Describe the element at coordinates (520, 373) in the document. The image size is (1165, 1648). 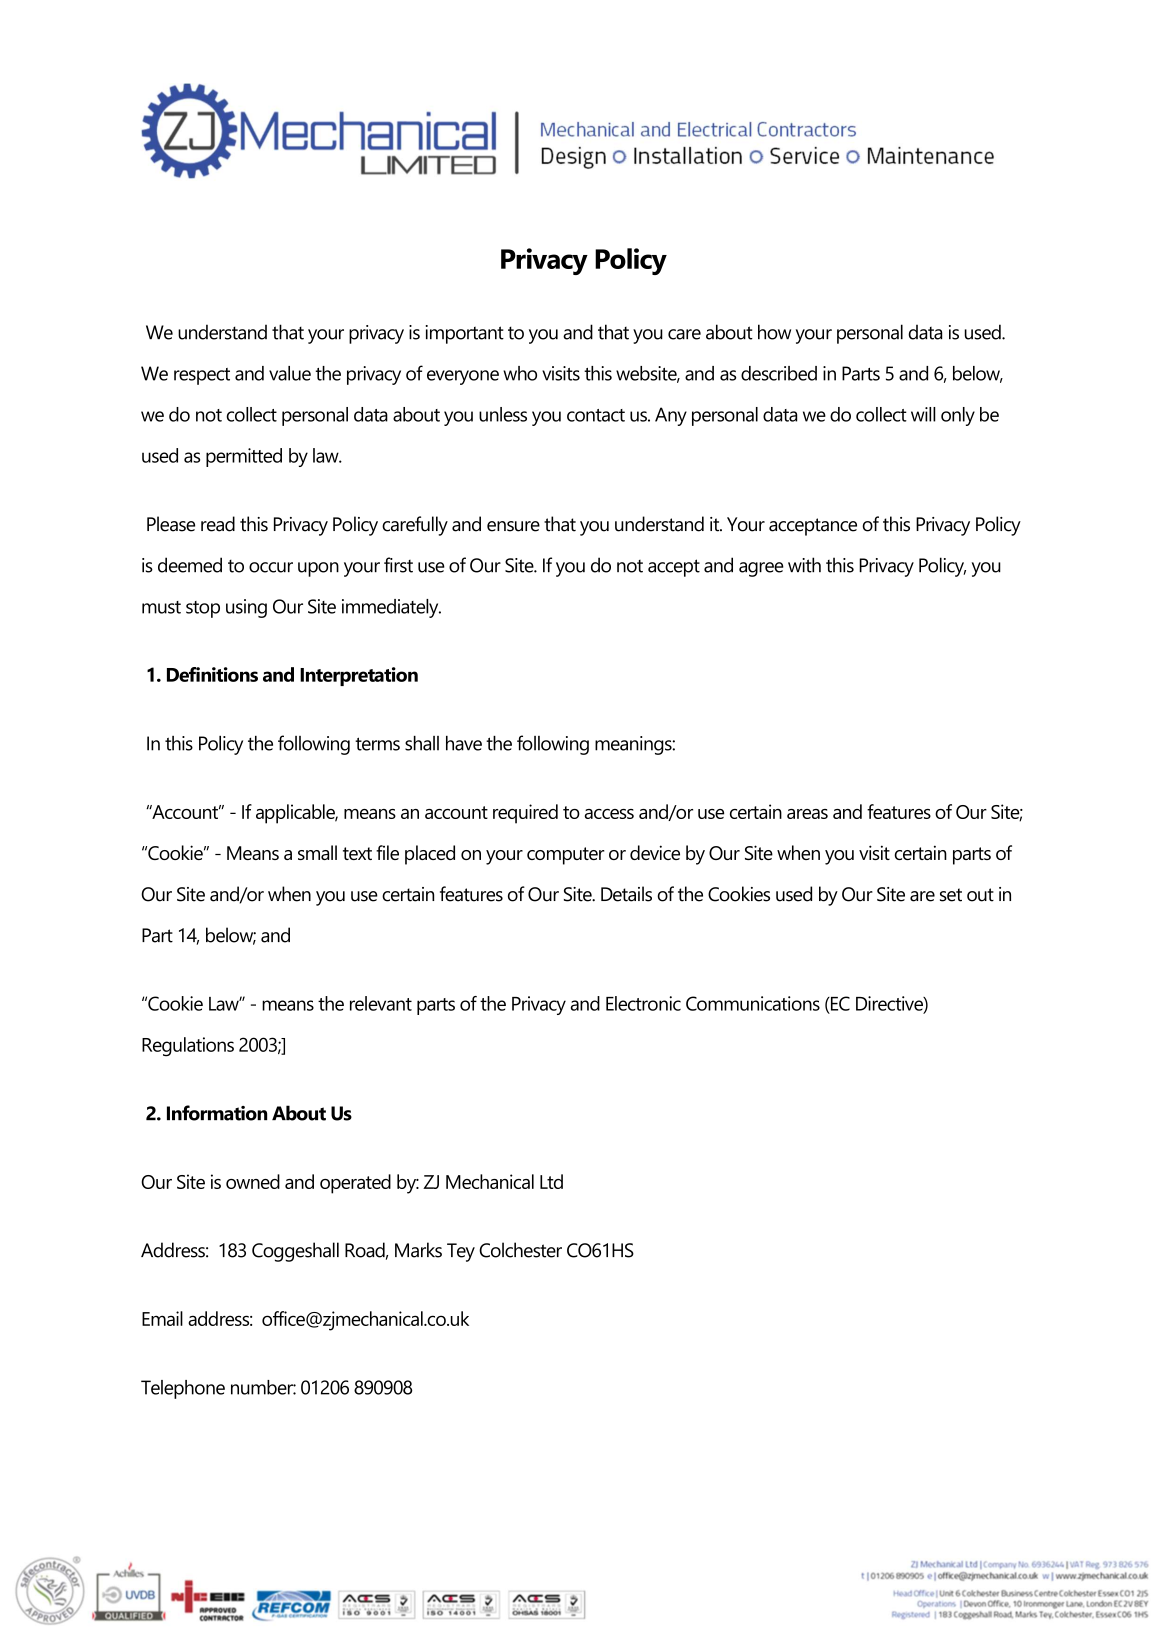
I see `who` at that location.
